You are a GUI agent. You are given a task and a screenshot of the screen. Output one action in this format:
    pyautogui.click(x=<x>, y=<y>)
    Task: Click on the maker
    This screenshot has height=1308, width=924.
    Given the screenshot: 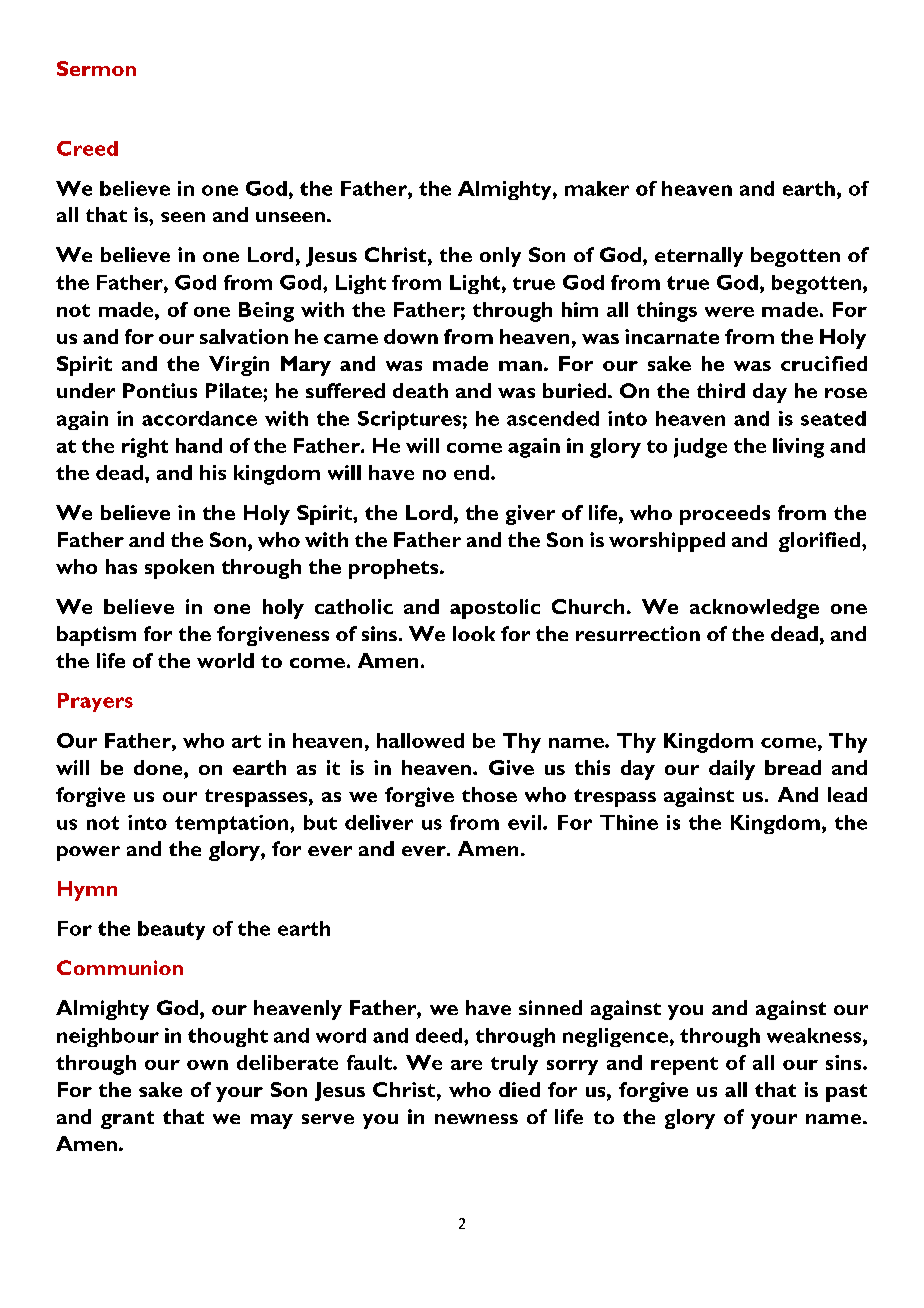 What is the action you would take?
    pyautogui.click(x=597, y=188)
